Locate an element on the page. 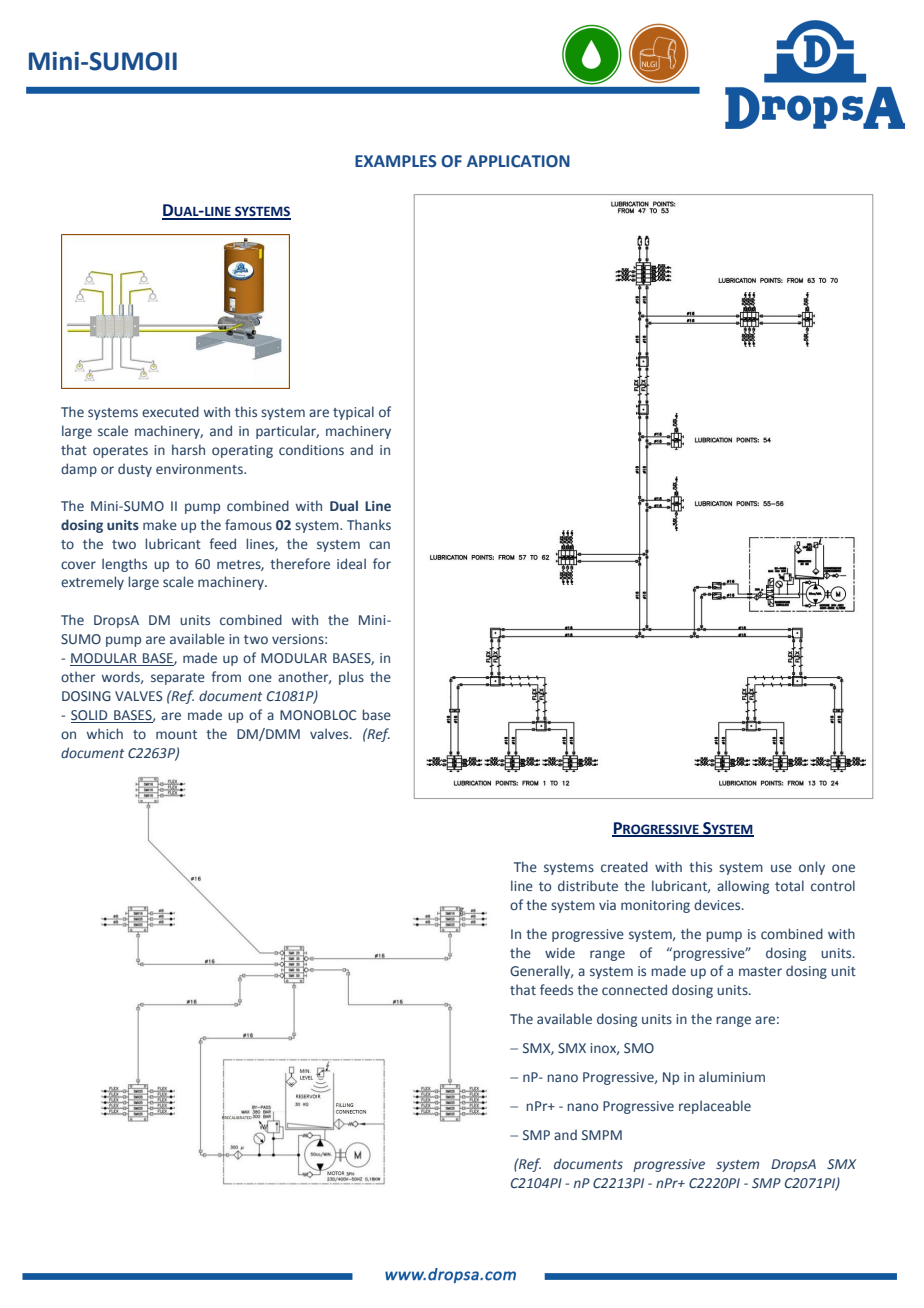 This document has width=924, height=1308. wide is located at coordinates (560, 953).
